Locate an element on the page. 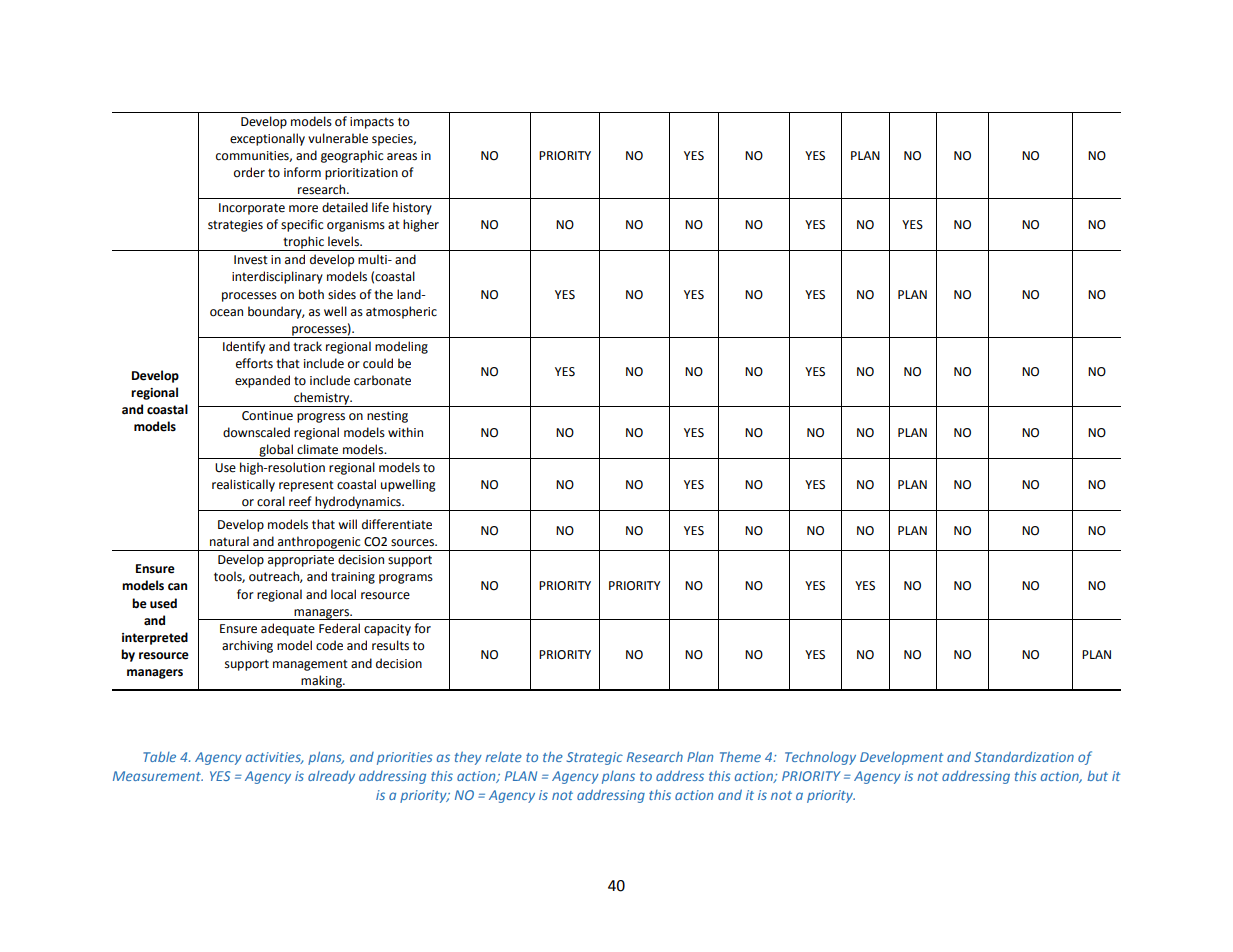 This image has height=952, width=1233. already is located at coordinates (331, 777).
